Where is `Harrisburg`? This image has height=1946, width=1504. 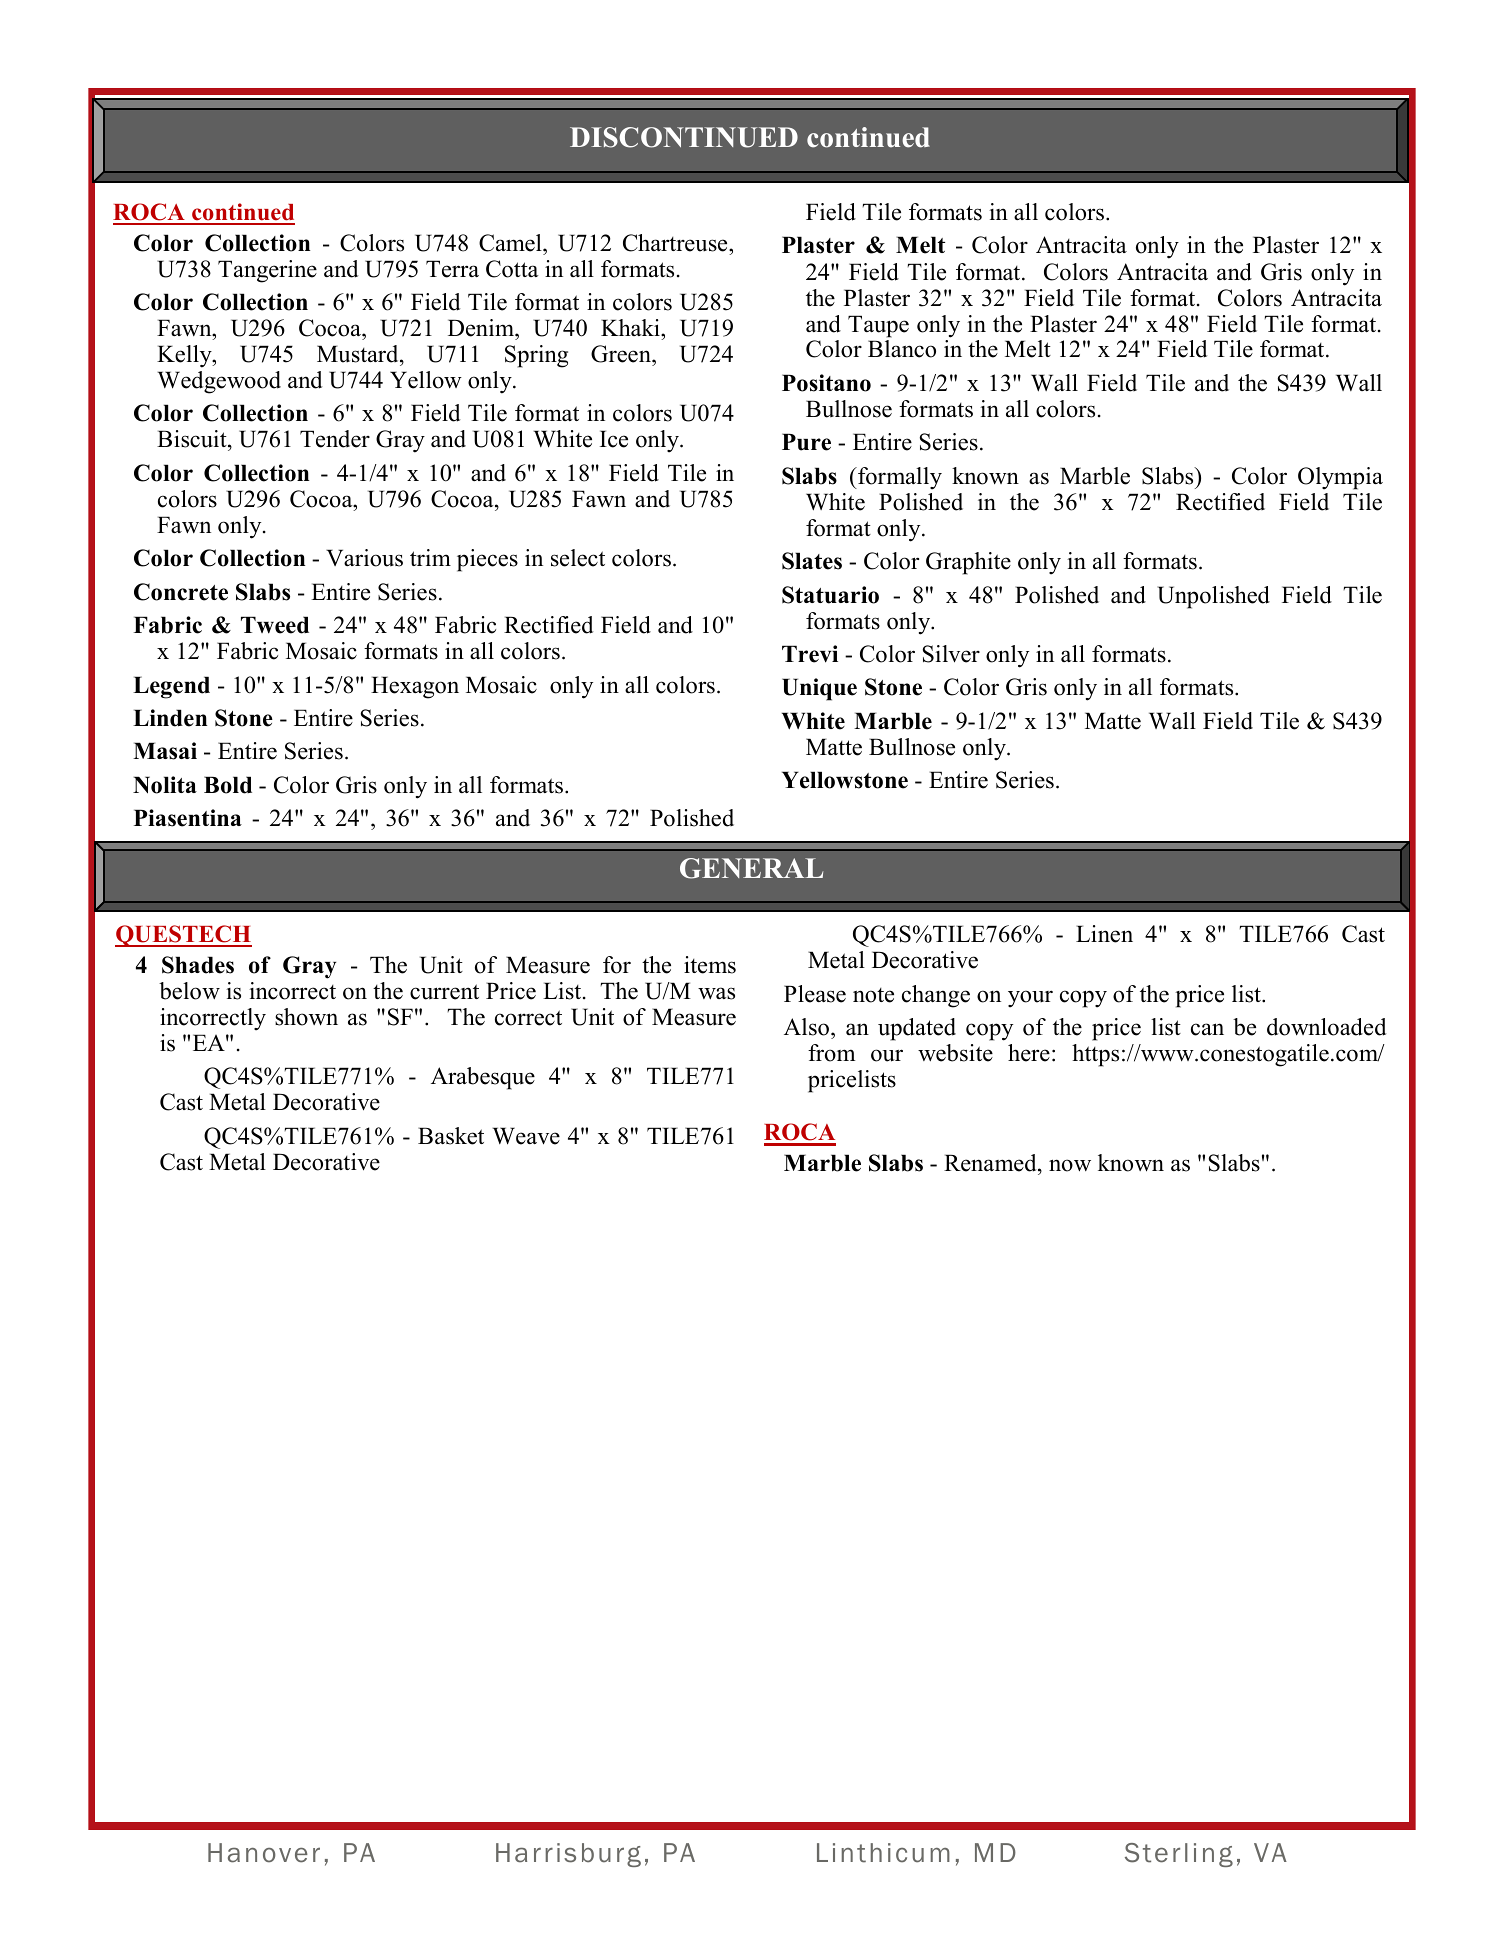
Harrisburg is located at coordinates (568, 1855).
